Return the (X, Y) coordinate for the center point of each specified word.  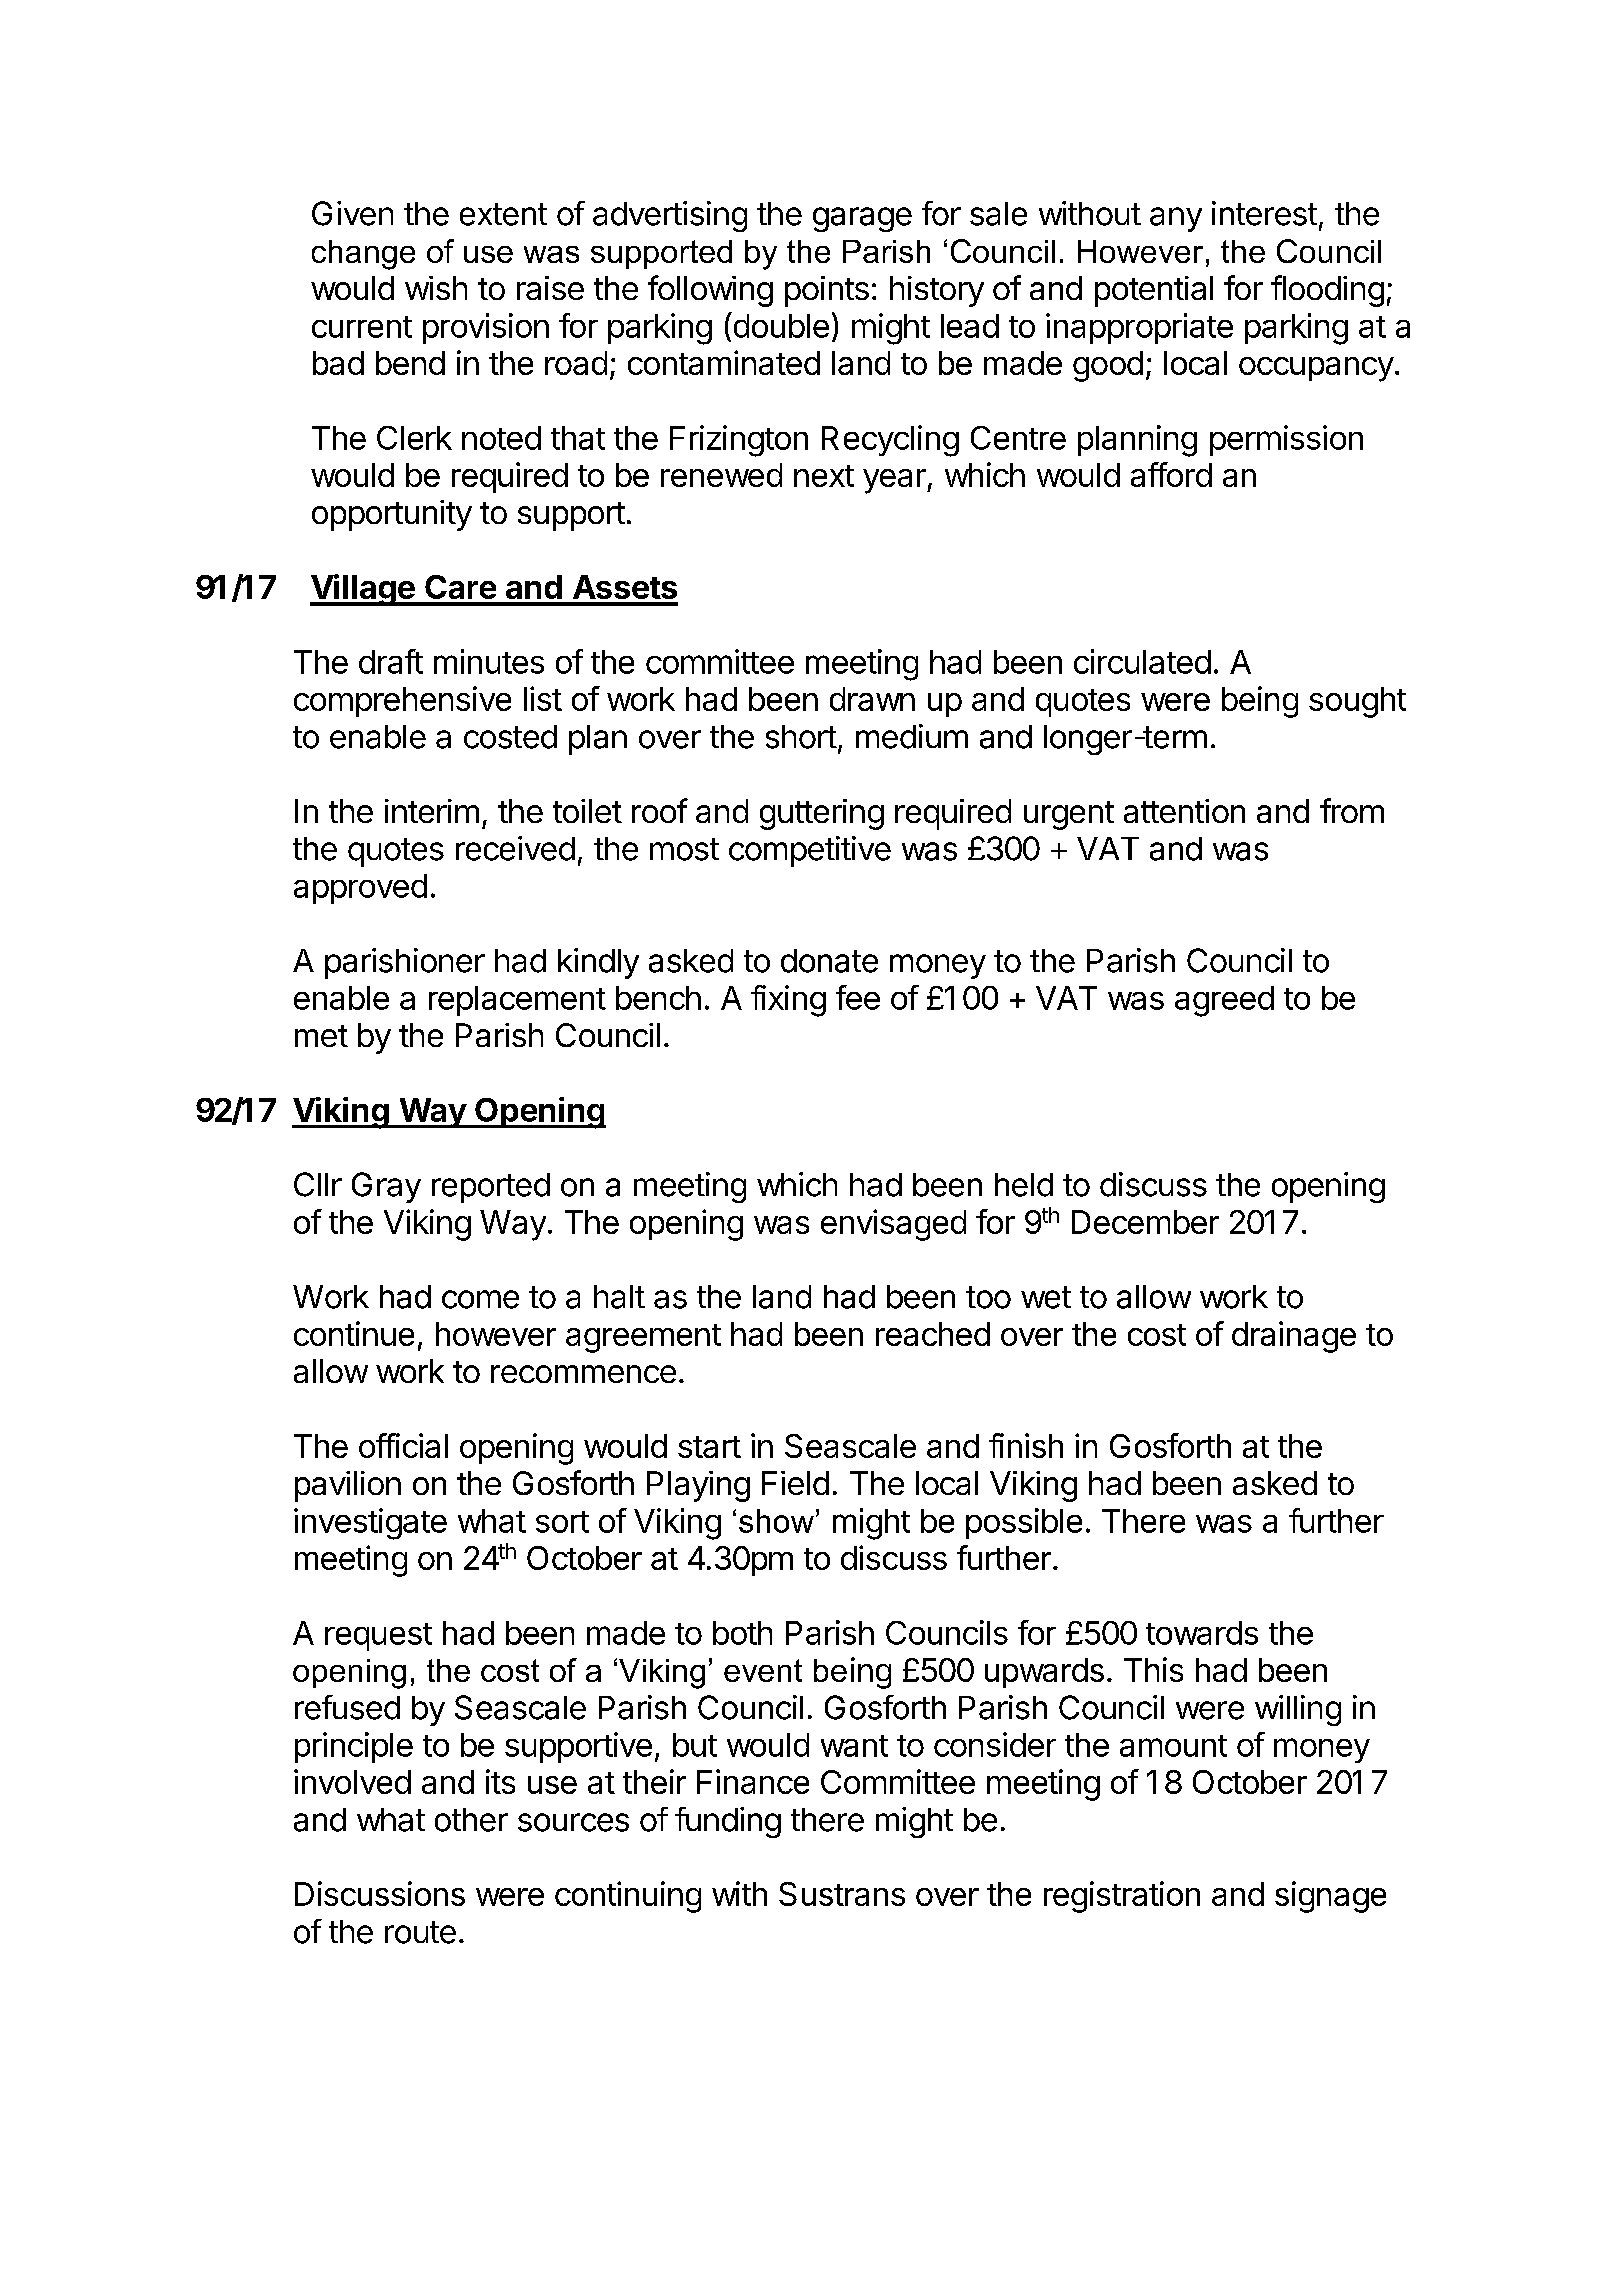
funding (728, 1822)
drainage (1294, 1337)
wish (436, 288)
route (420, 1932)
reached (933, 1334)
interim (432, 811)
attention (1184, 811)
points (827, 291)
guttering (822, 814)
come (480, 1299)
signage (1330, 1897)
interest (1264, 213)
